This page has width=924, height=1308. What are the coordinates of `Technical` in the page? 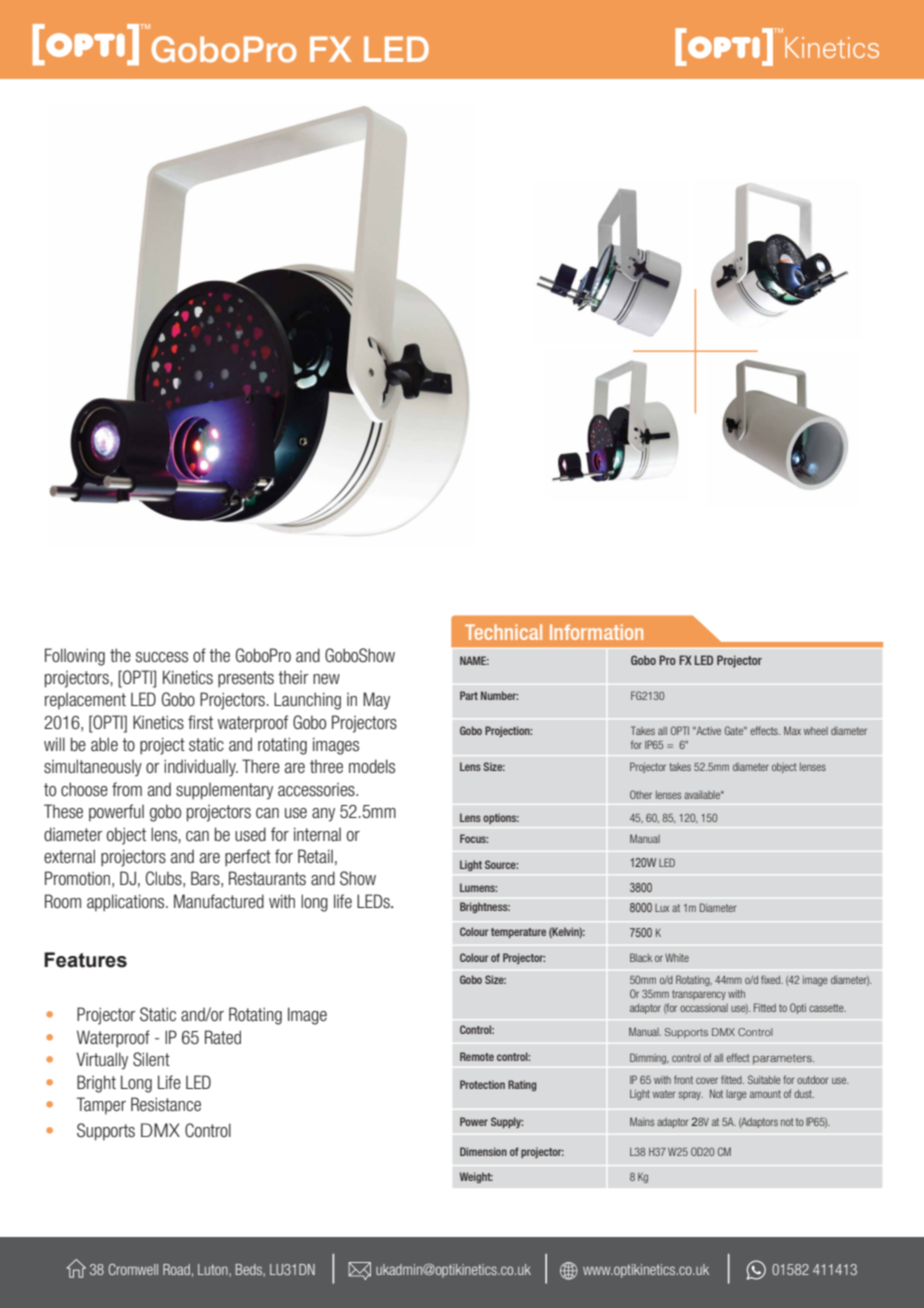 It's located at (503, 632).
